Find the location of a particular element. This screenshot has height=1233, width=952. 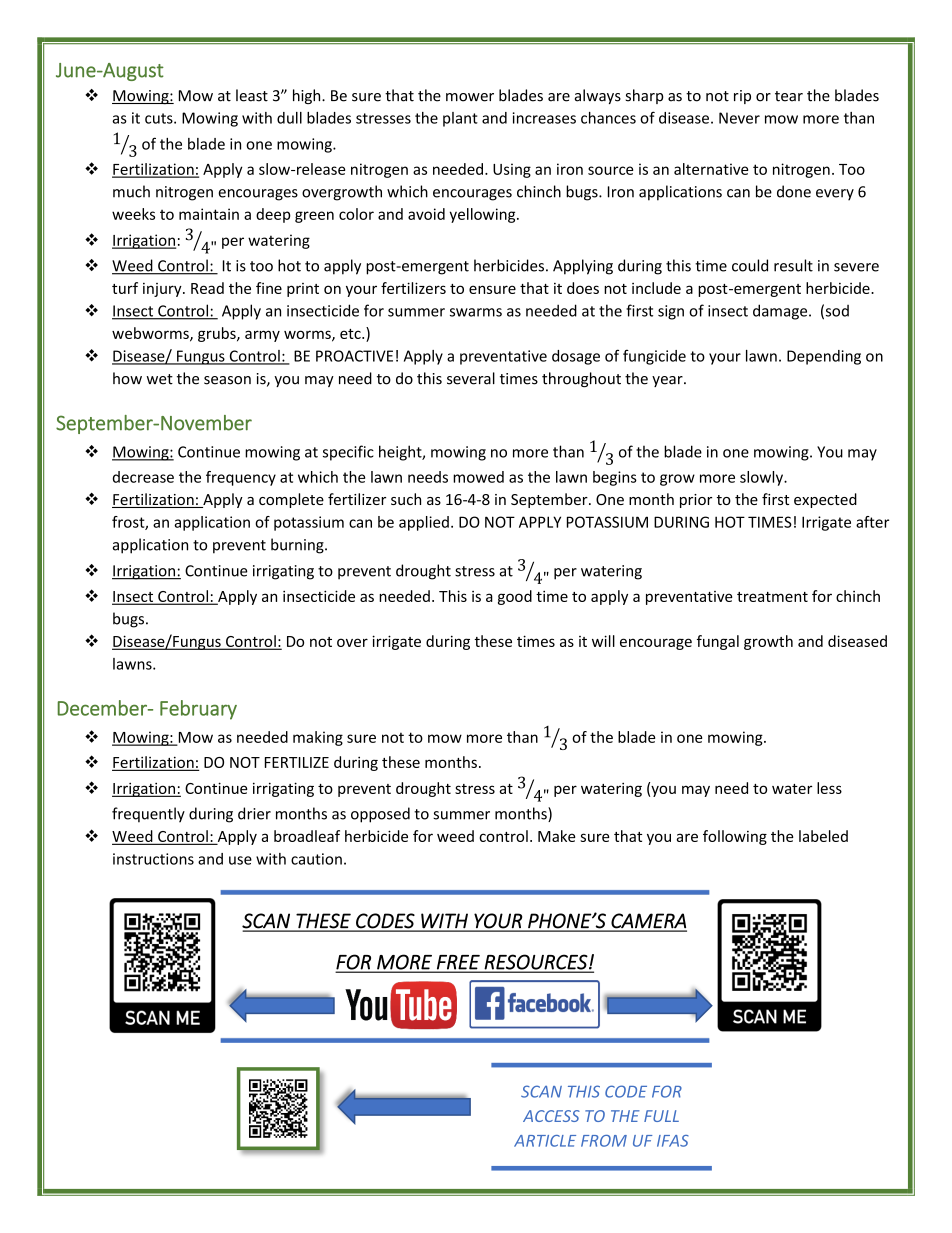

season is located at coordinates (227, 380).
